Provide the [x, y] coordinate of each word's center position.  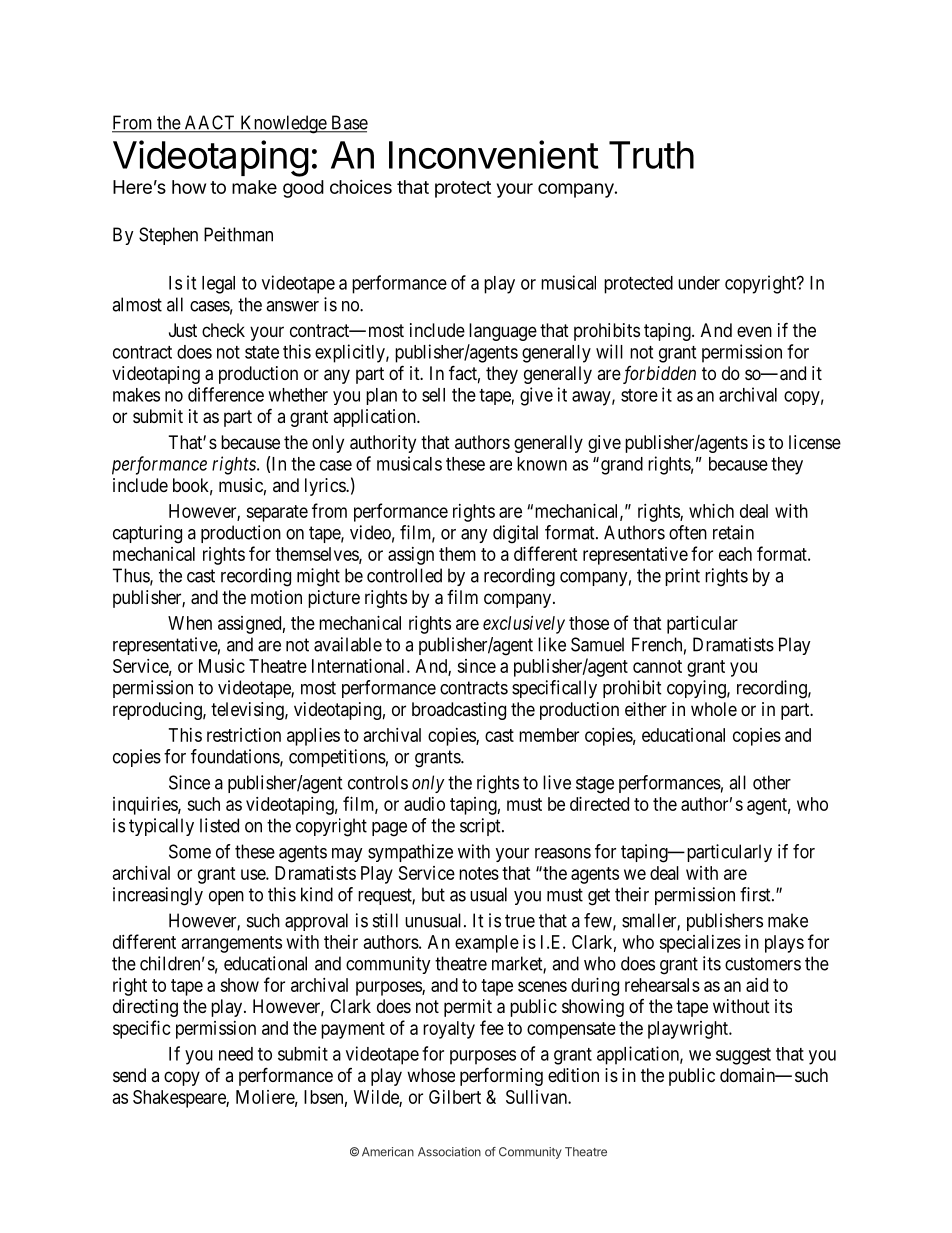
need [236, 1054]
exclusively [524, 625]
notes [479, 873]
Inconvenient [494, 154]
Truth [651, 155]
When [190, 623]
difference [226, 394]
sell [433, 395]
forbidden [658, 375]
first [756, 894]
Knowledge [283, 124]
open [226, 898]
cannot [657, 666]
